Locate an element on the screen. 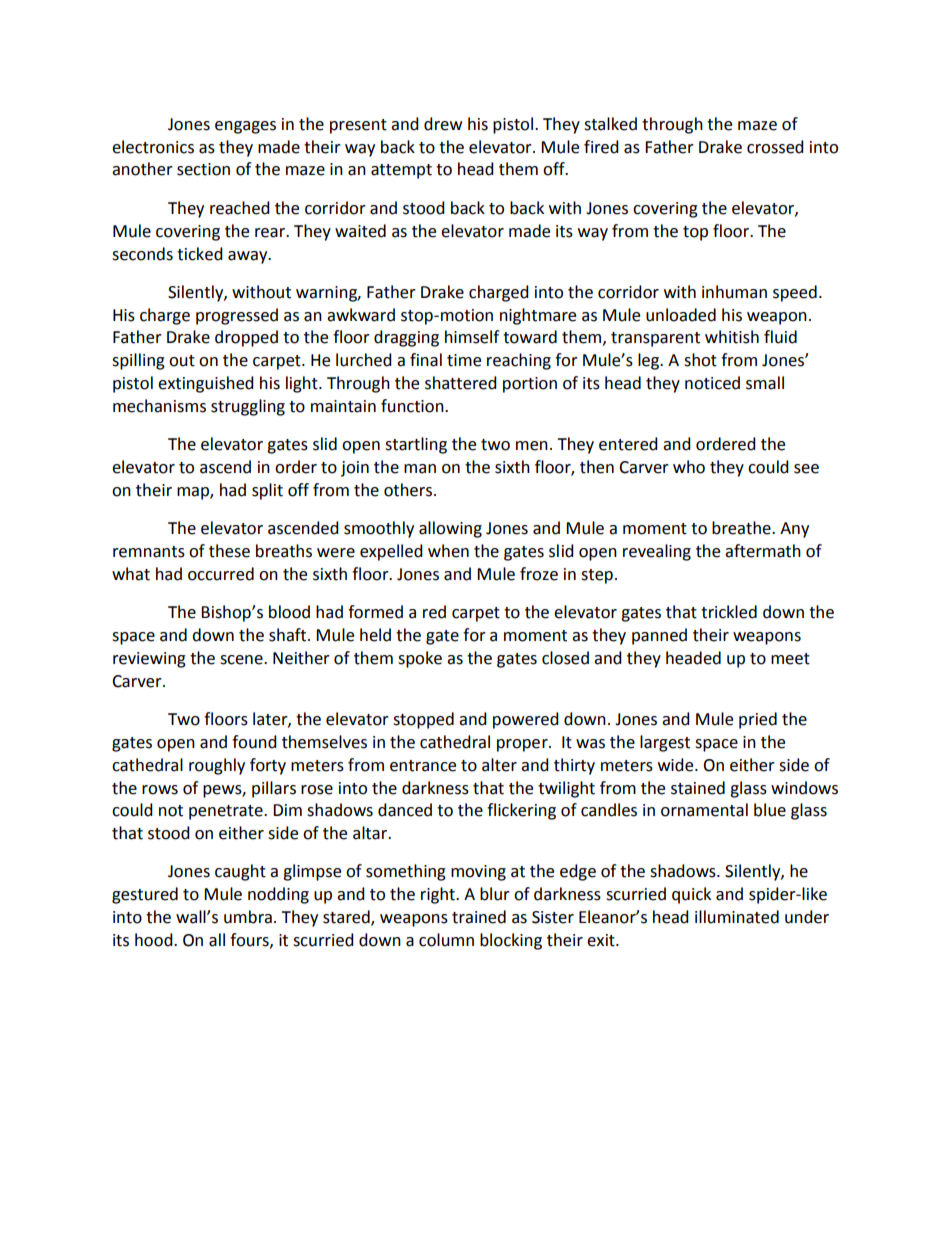 The image size is (952, 1233). allowing is located at coordinates (450, 529).
